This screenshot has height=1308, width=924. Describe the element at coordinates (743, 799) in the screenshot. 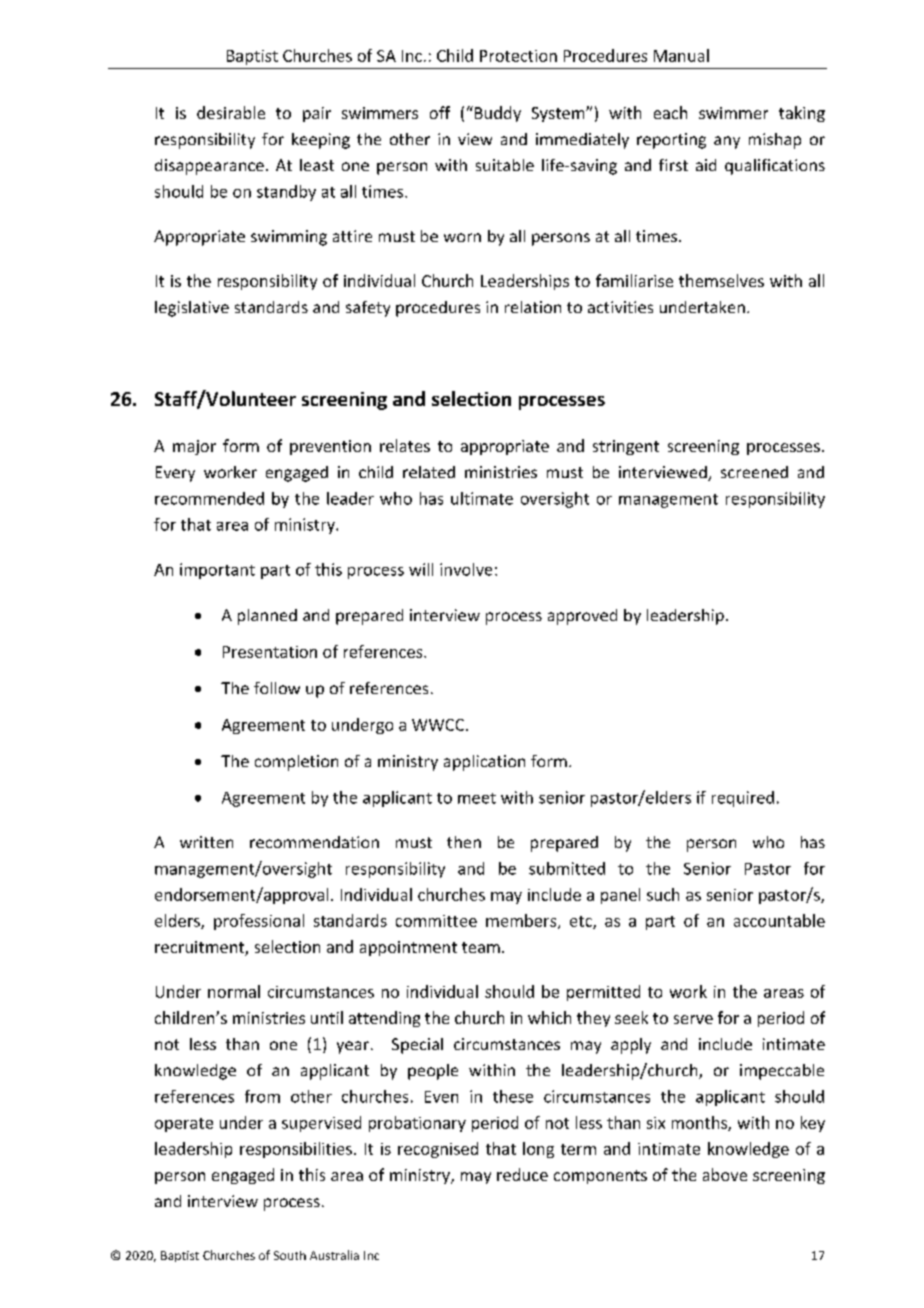

I see `required` at that location.
